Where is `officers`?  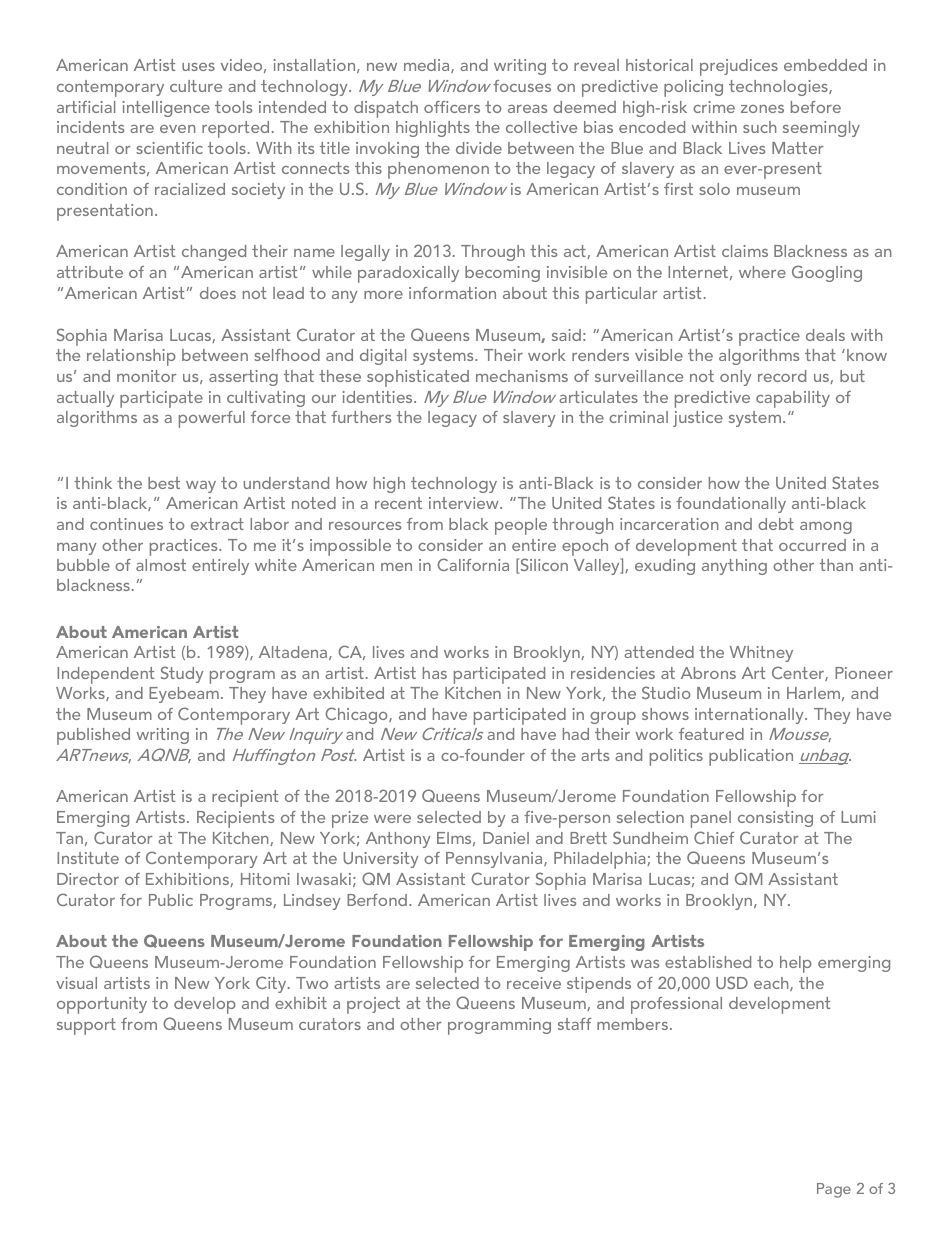 officers is located at coordinates (452, 107).
